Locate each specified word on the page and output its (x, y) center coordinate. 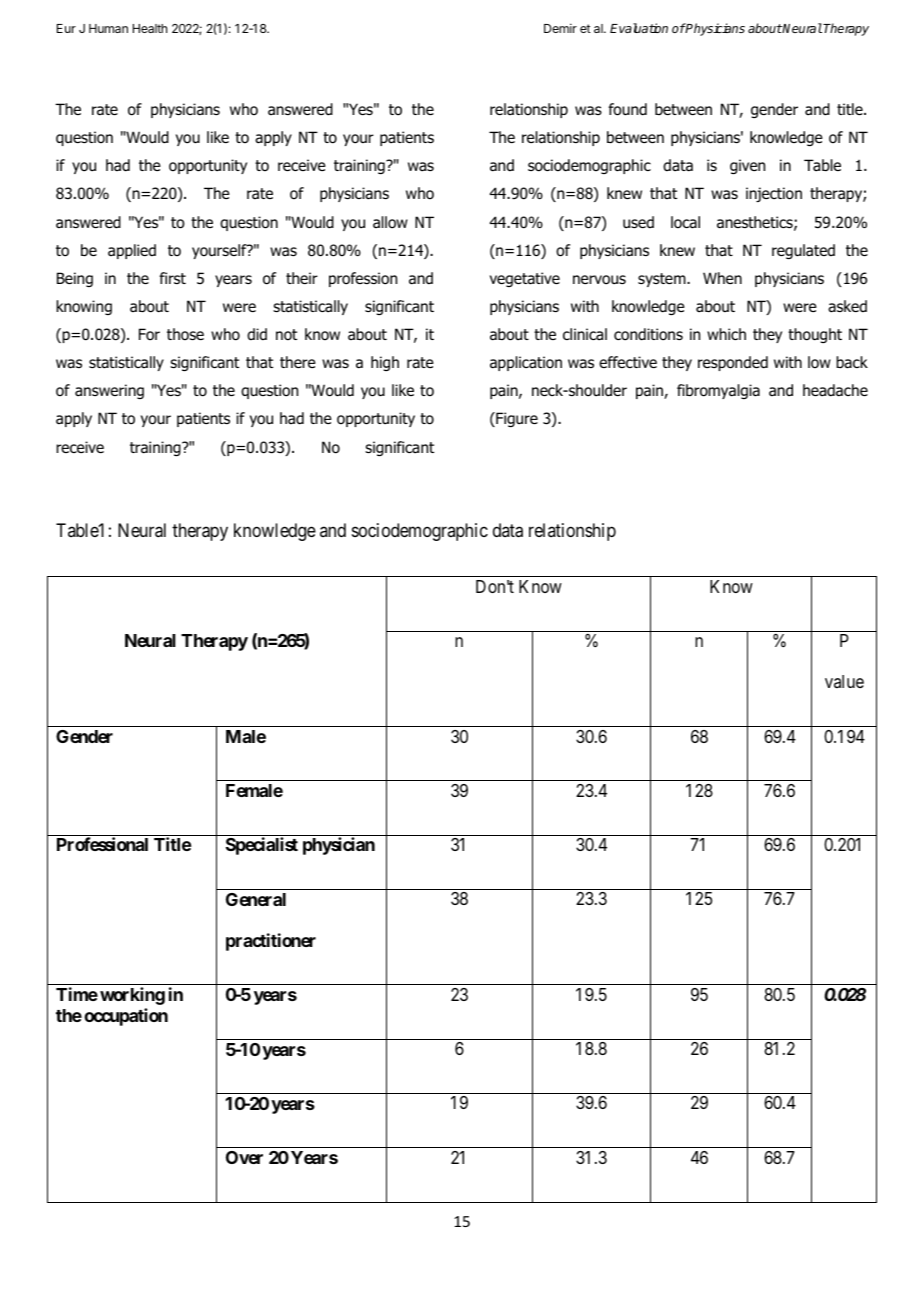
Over (244, 1157)
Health (150, 28)
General (256, 899)
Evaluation (639, 28)
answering (109, 391)
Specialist (262, 846)
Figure (516, 419)
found (627, 109)
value (844, 681)
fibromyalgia (718, 391)
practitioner (271, 942)
